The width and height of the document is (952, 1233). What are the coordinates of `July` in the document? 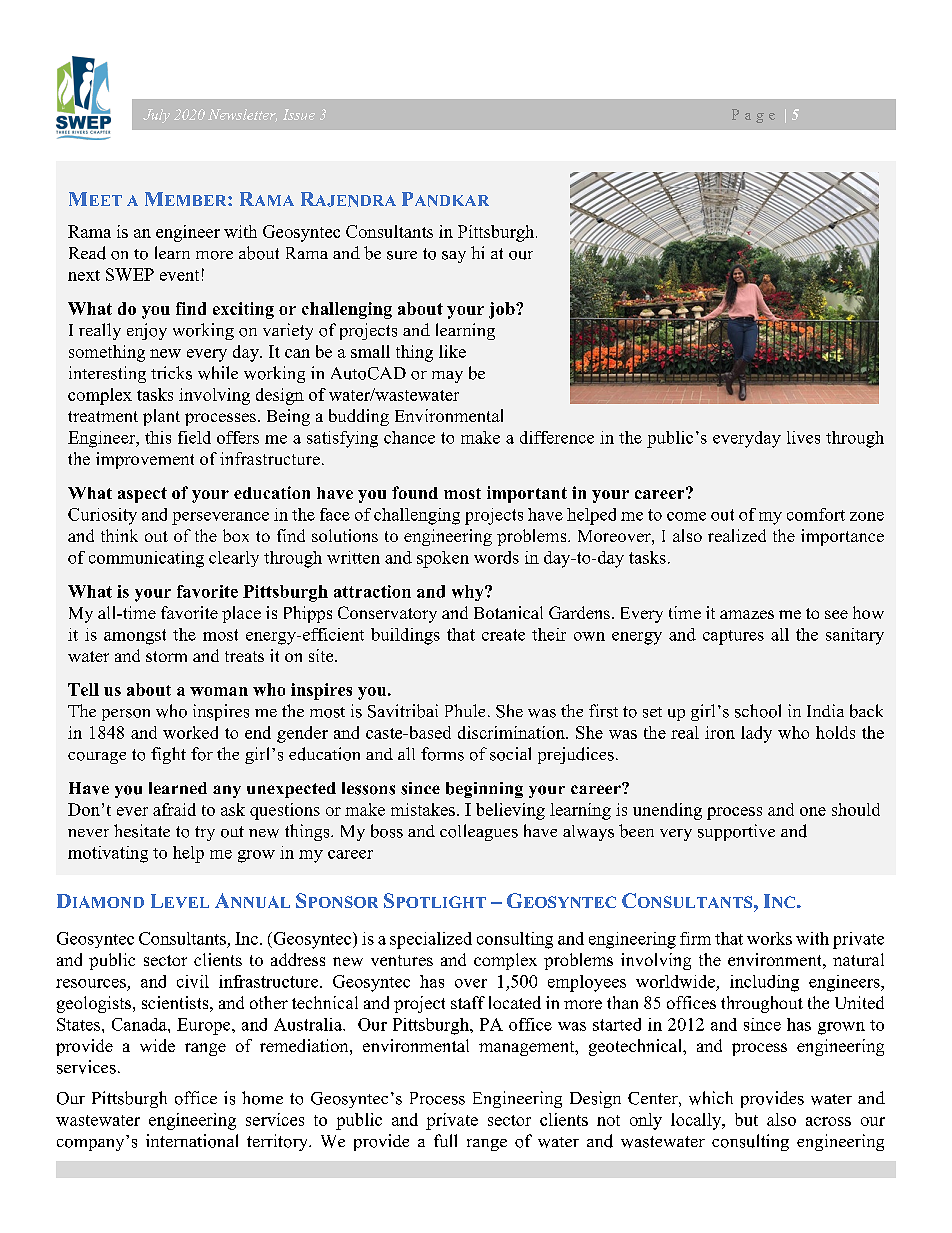 It's located at (156, 116).
